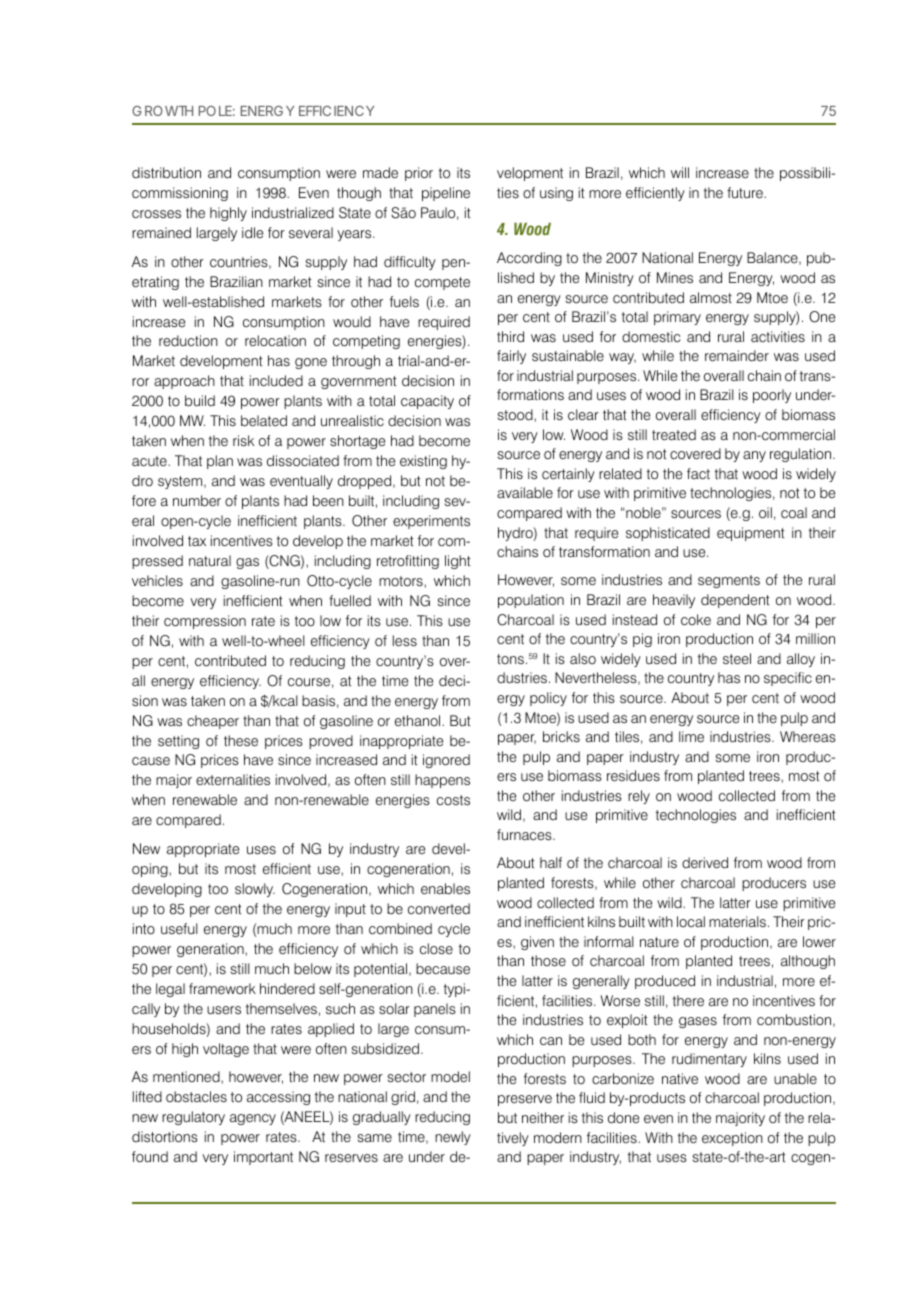 The height and width of the screenshot is (1308, 924). I want to click on vehicles, so click(157, 581).
